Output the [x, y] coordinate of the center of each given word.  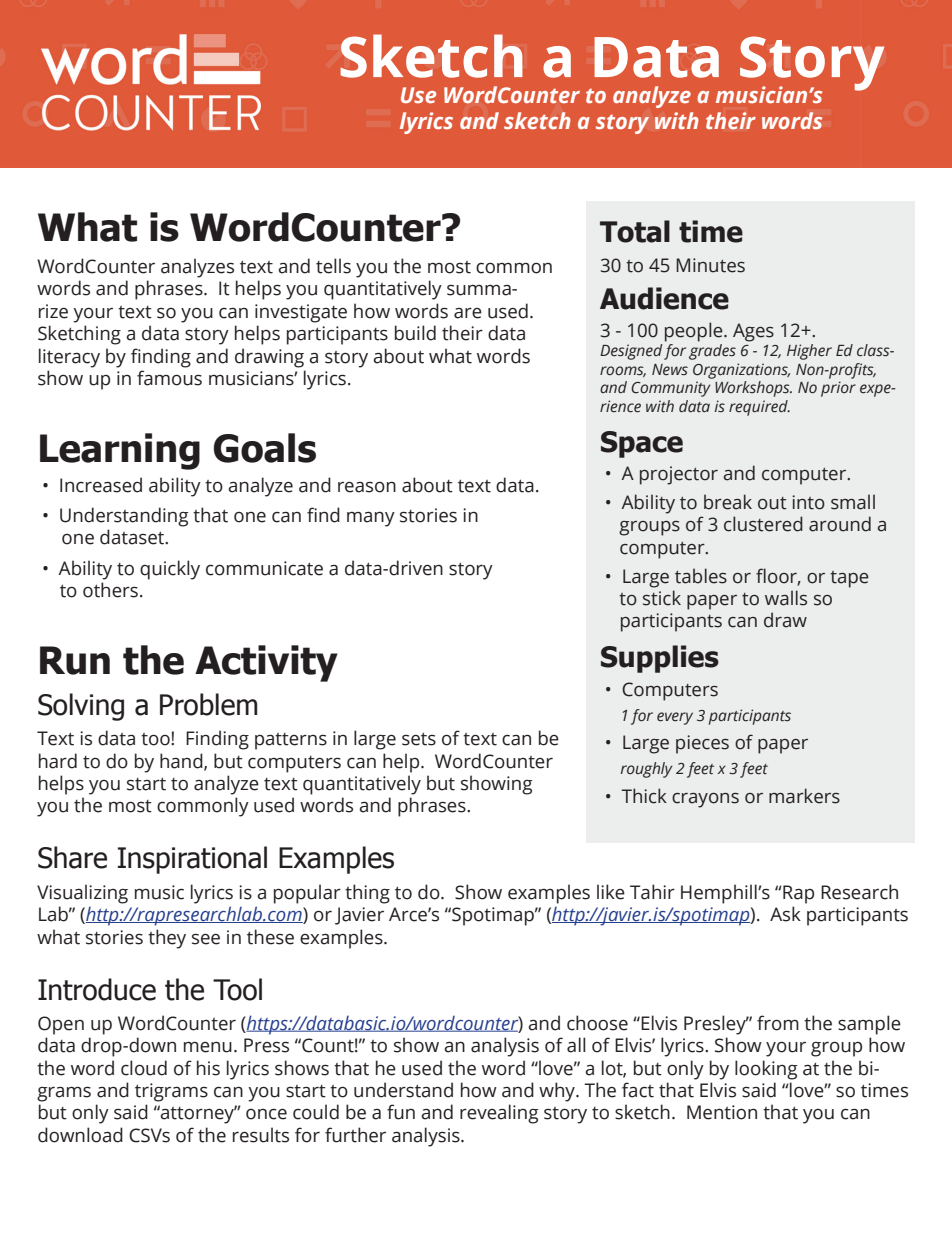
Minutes [710, 265]
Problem [209, 704]
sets [419, 739]
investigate [301, 313]
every [675, 718]
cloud [144, 1068]
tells [333, 266]
